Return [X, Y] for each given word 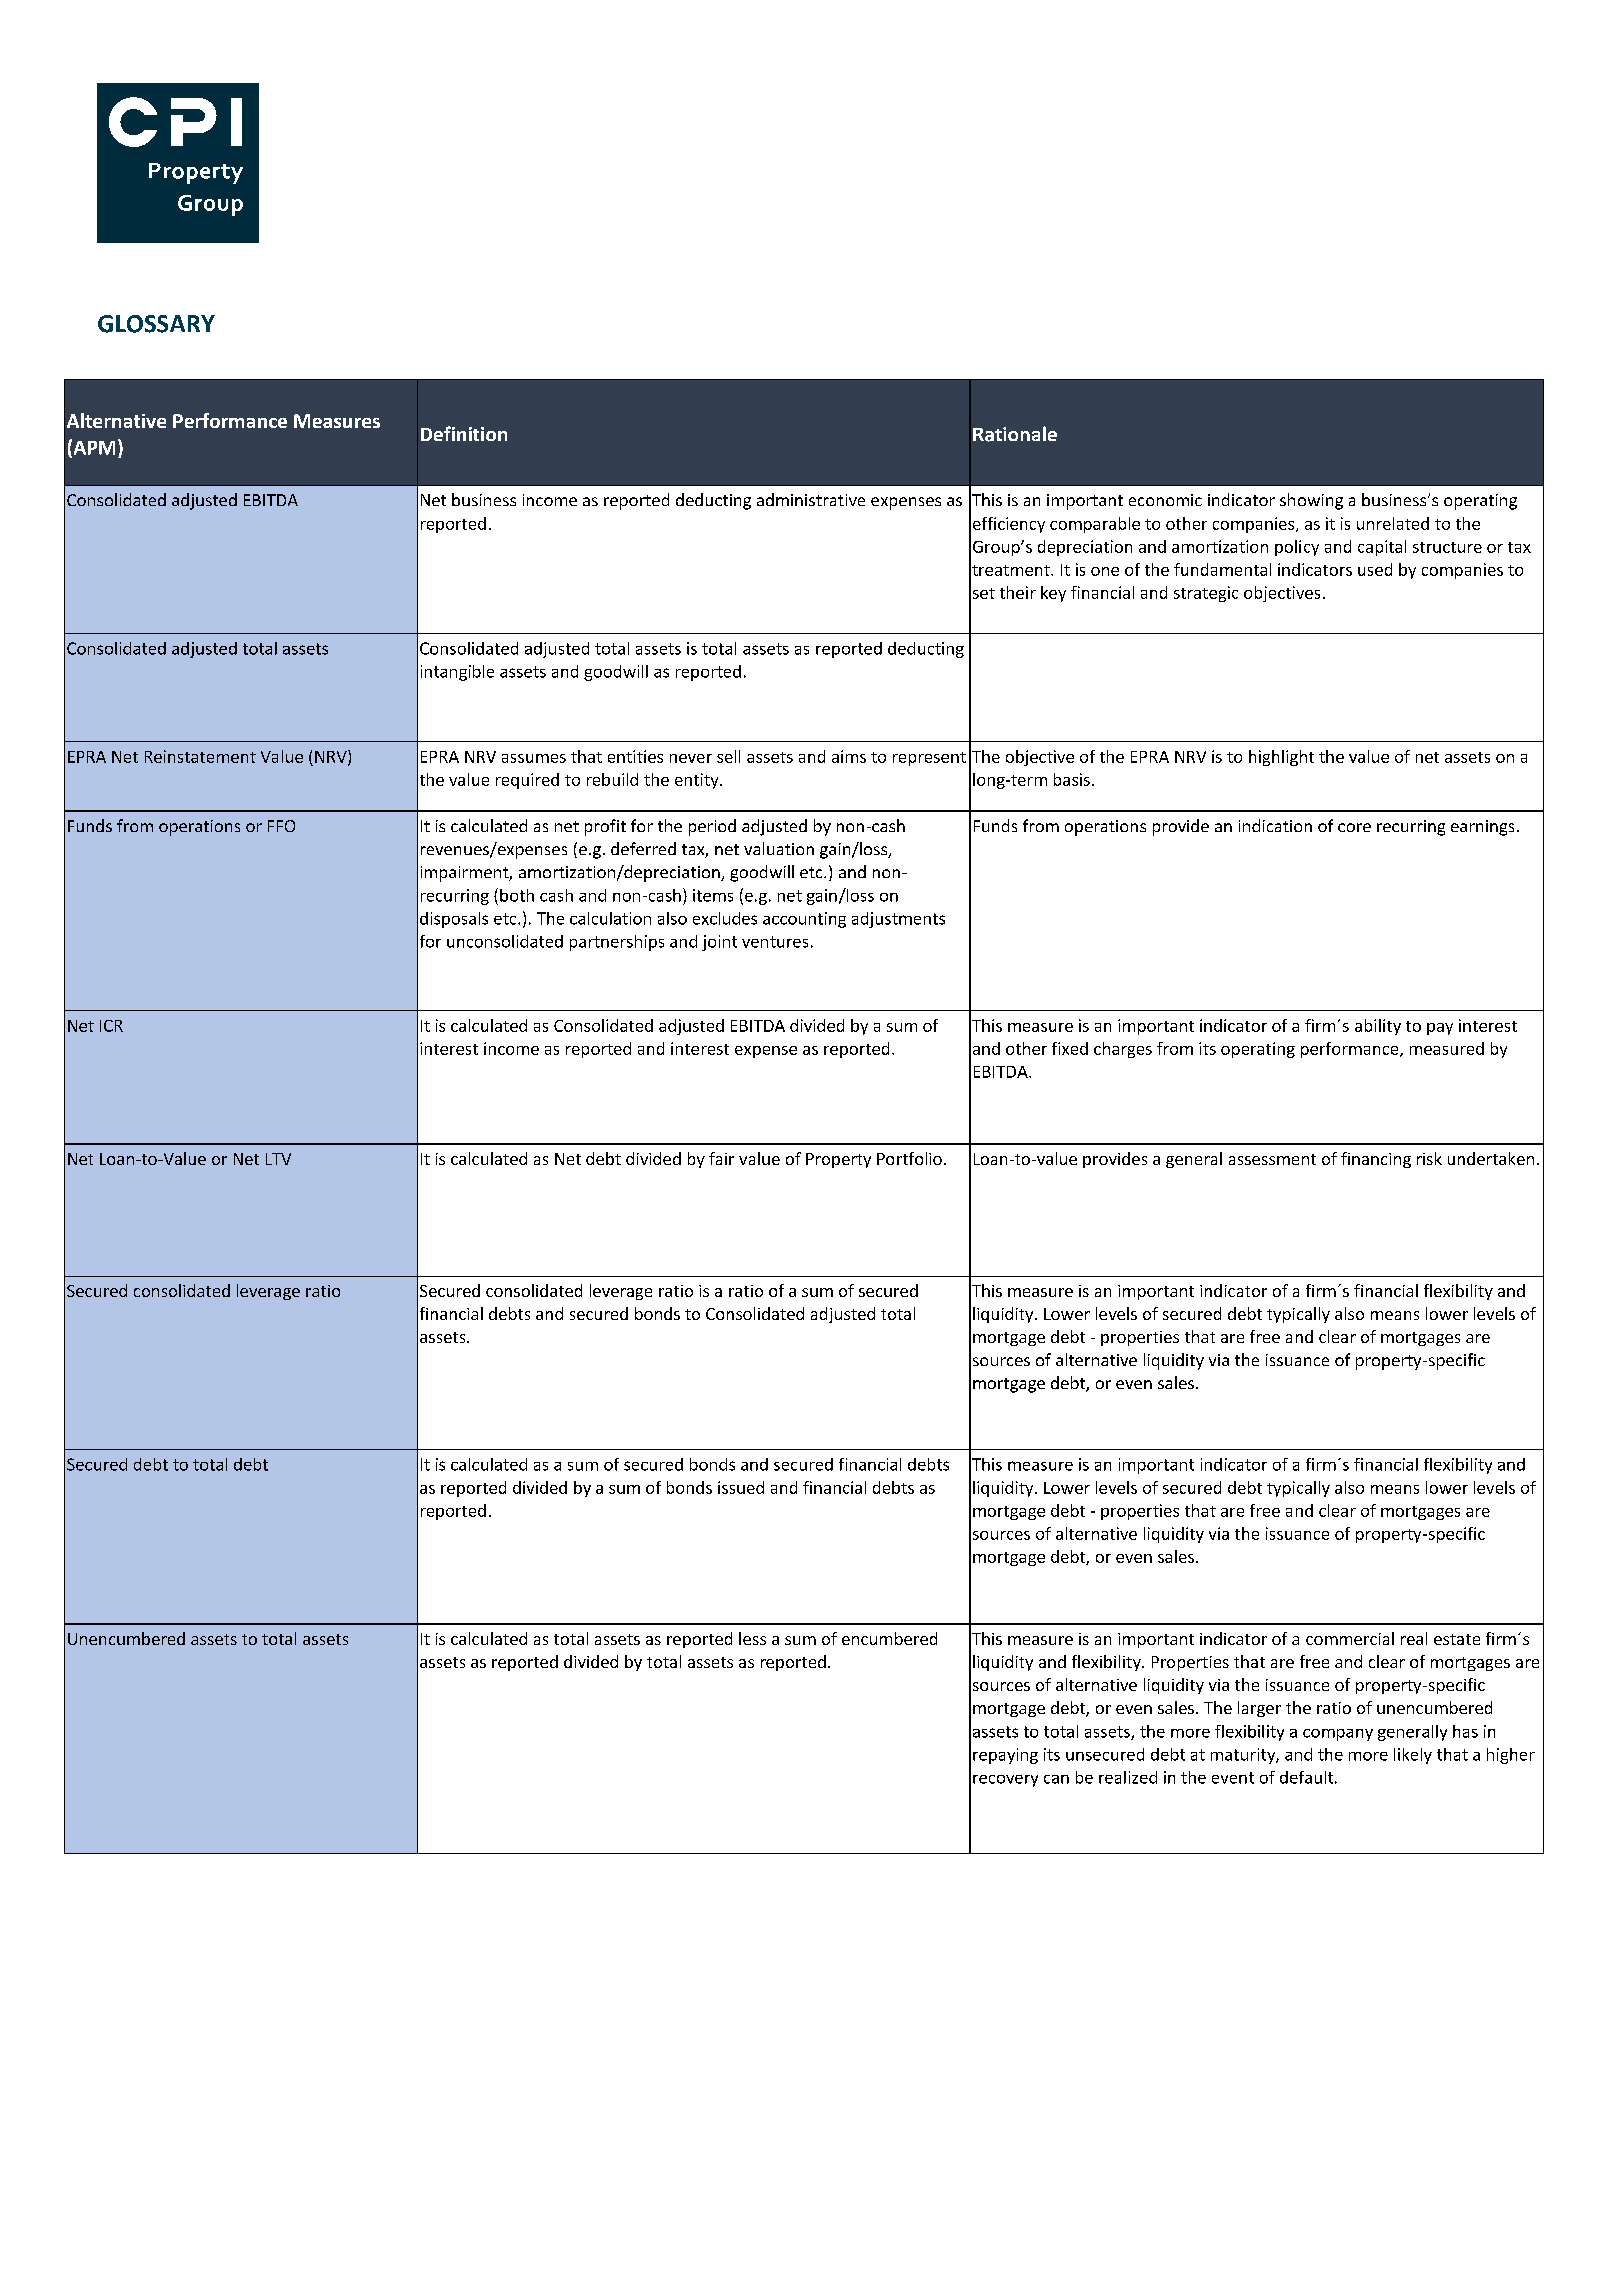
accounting [804, 920]
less [752, 1638]
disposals [454, 920]
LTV [278, 1159]
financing [1376, 1160]
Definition [464, 433]
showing [1311, 501]
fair [721, 1158]
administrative [811, 499]
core [1354, 827]
